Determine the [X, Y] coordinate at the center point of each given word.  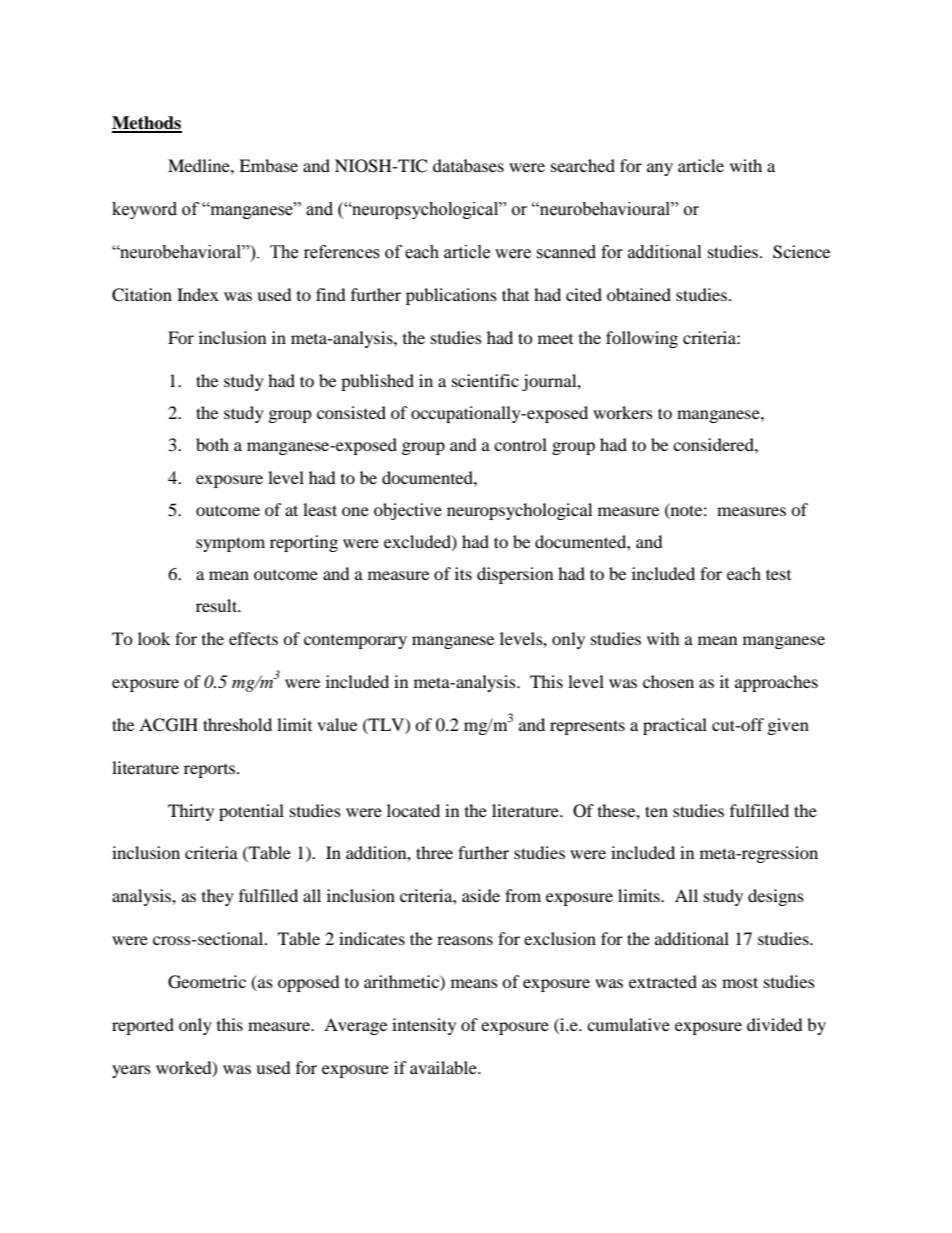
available [444, 1067]
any [660, 169]
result [218, 605]
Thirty [191, 812]
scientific [485, 380]
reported [143, 1026]
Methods [147, 124]
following [642, 339]
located [413, 810]
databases [468, 165]
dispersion [515, 575]
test [778, 574]
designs [776, 897]
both [212, 444]
